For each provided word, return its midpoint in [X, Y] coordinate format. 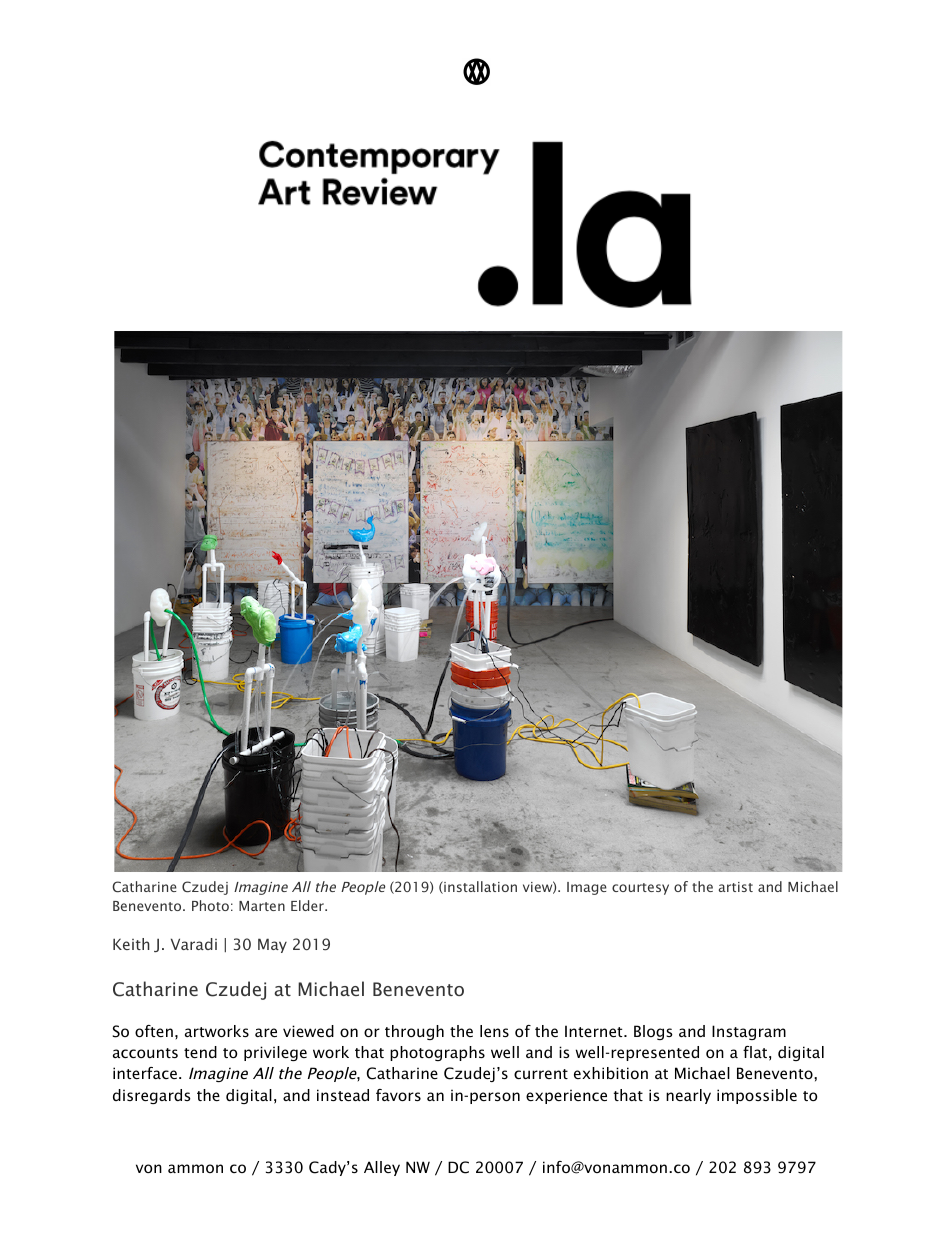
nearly [688, 1096]
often [154, 1031]
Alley [382, 1168]
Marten [262, 906]
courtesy [640, 889]
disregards [152, 1096]
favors [398, 1095]
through [414, 1032]
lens [494, 1031]
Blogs [653, 1032]
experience [566, 1097]
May [272, 945]
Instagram [749, 1032]
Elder [308, 905]
